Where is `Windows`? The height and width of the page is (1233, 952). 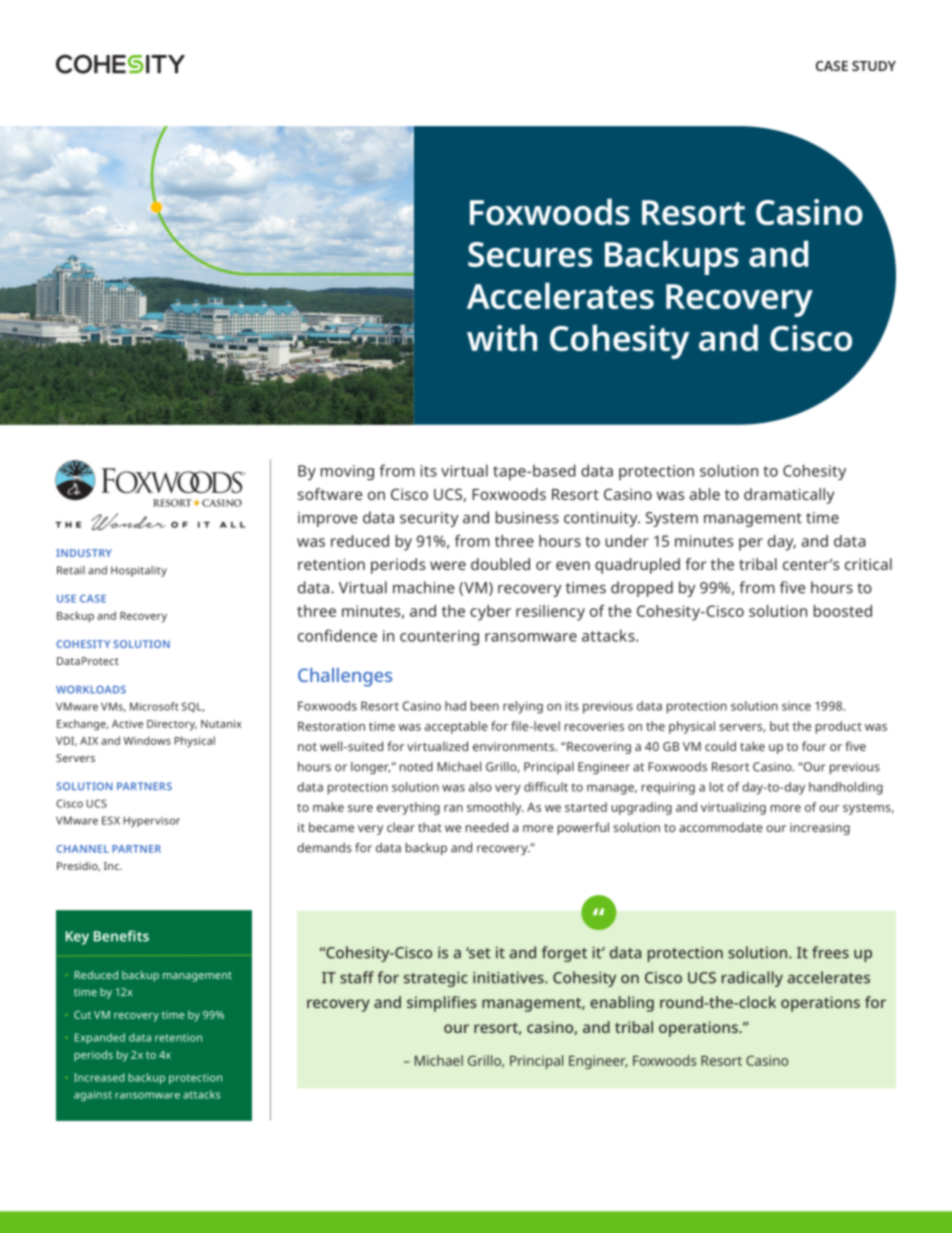
Windows is located at coordinates (147, 740).
